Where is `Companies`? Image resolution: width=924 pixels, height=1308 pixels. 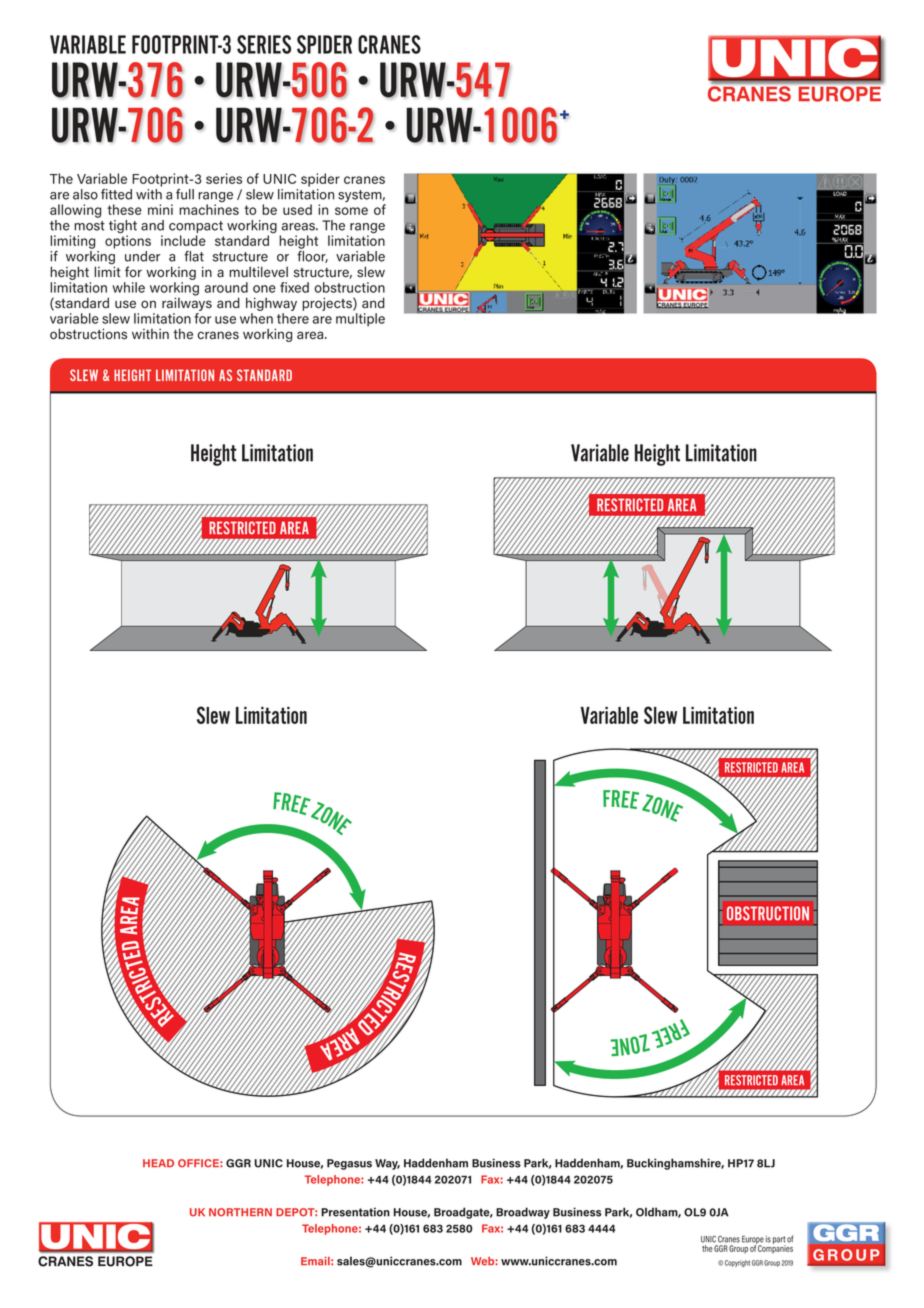 Companies is located at coordinates (775, 1248).
